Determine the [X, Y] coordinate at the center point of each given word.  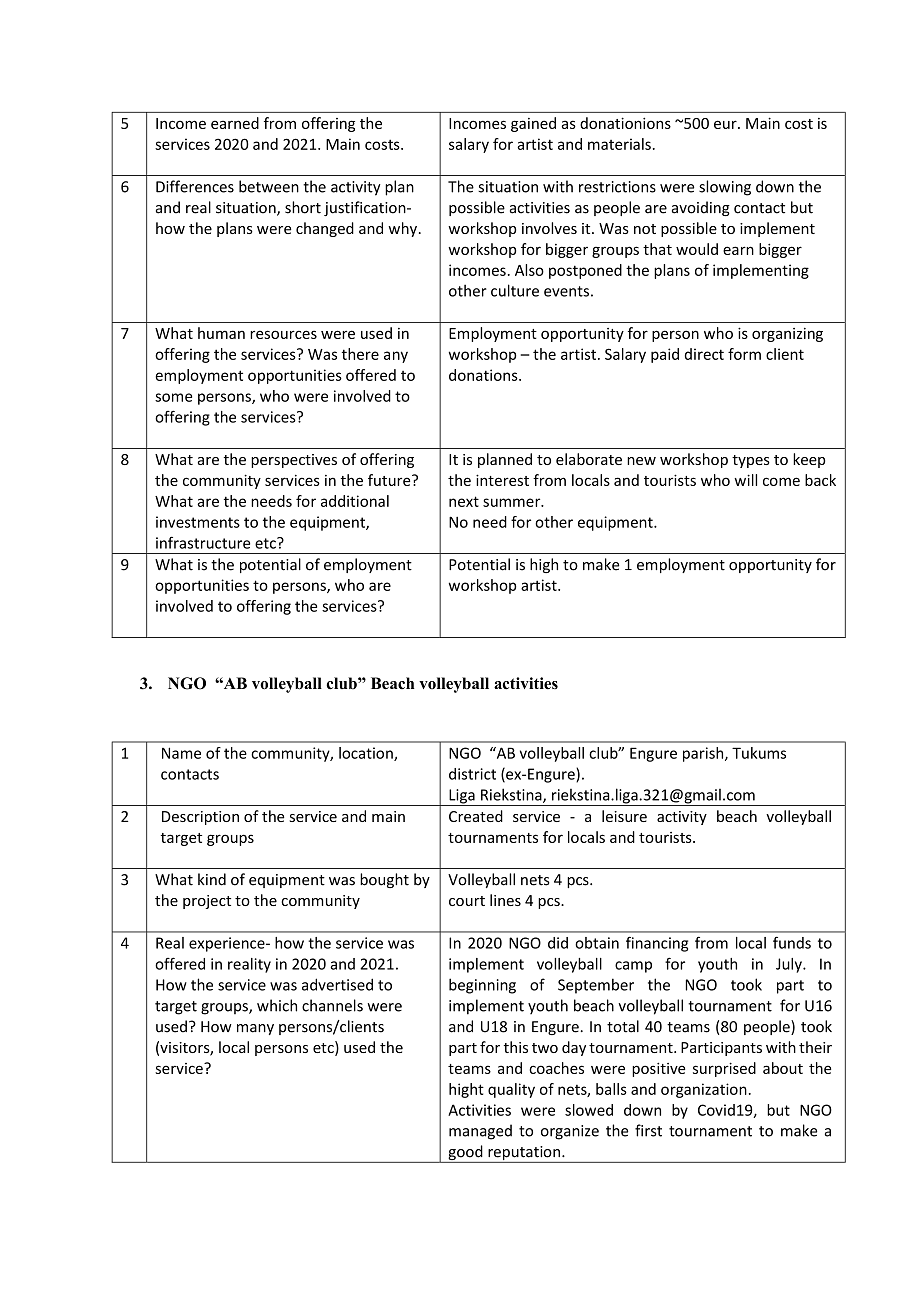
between [269, 186]
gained [533, 124]
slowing [725, 188]
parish [704, 754]
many [255, 1029]
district [472, 774]
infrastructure [203, 542]
